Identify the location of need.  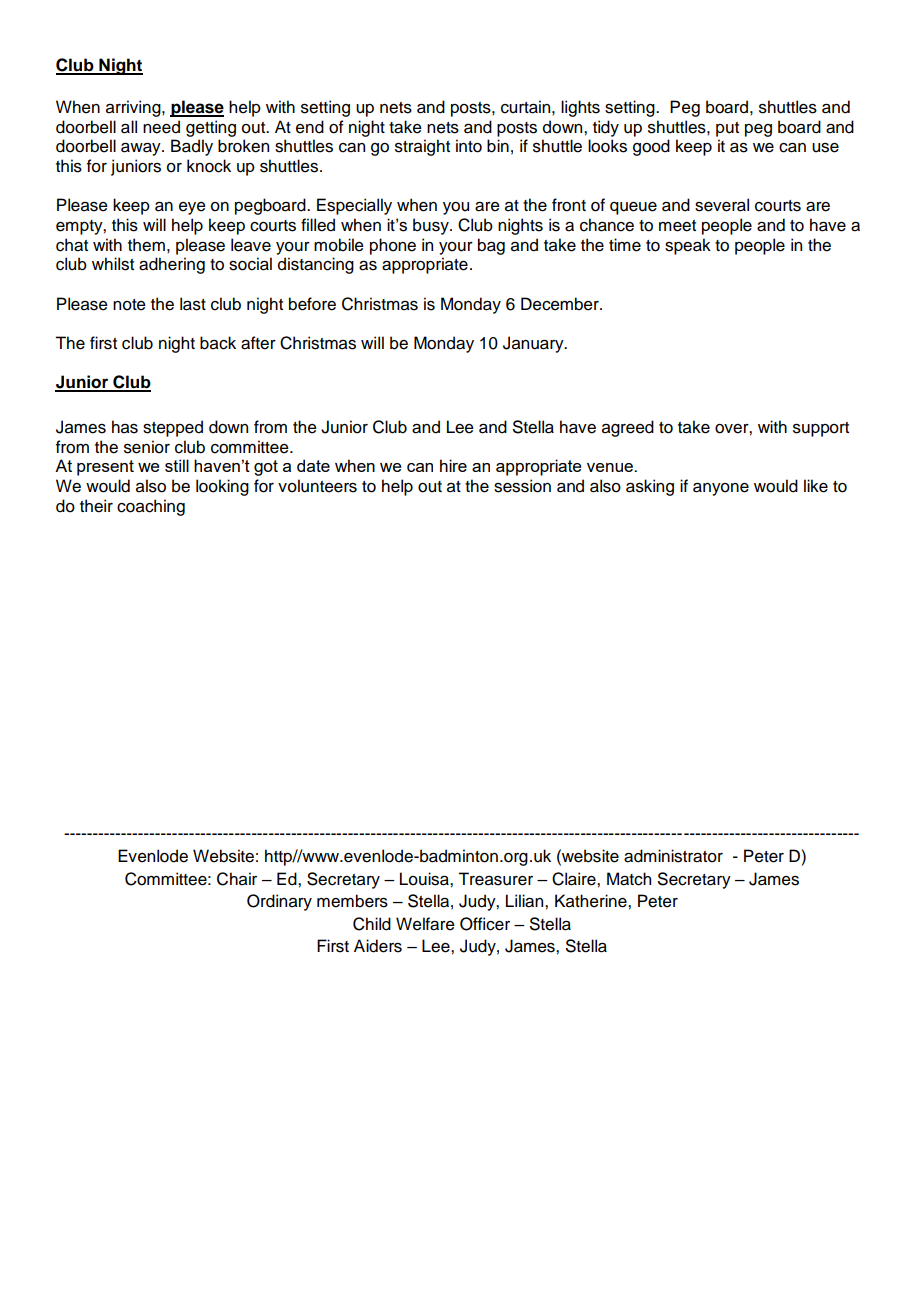
(161, 127).
